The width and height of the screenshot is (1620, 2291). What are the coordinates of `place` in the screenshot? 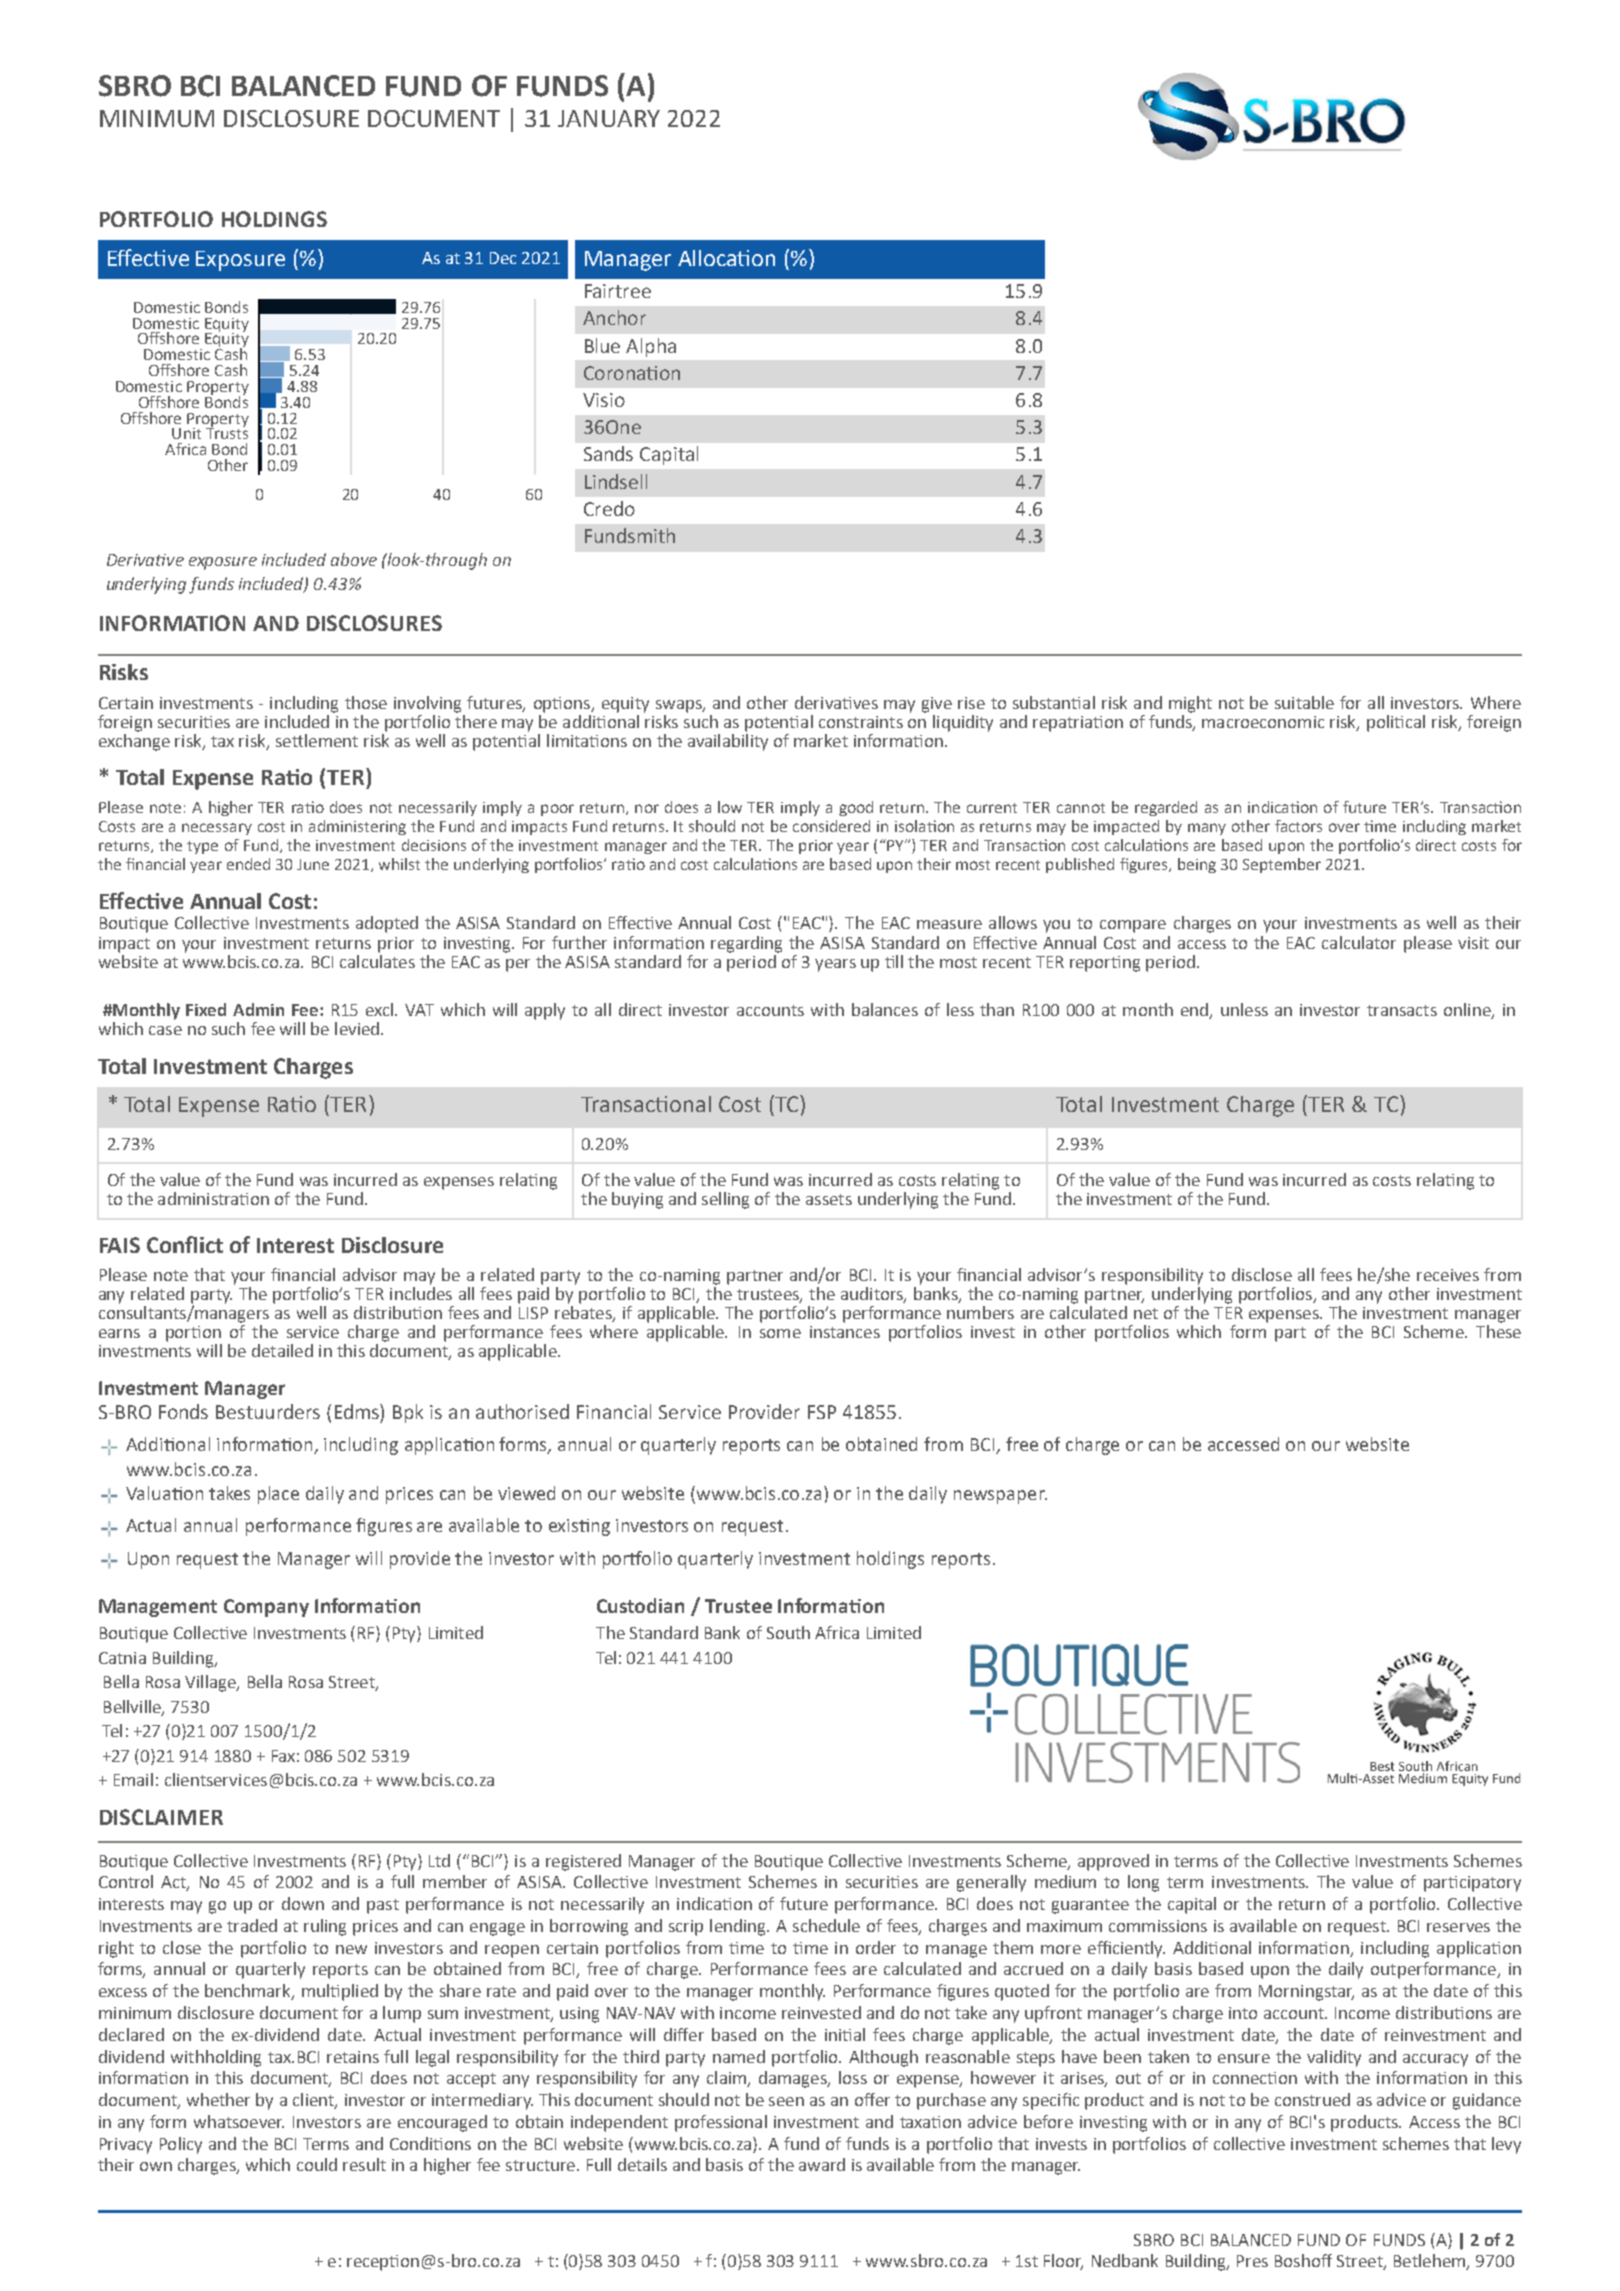 It's located at (278, 1495).
